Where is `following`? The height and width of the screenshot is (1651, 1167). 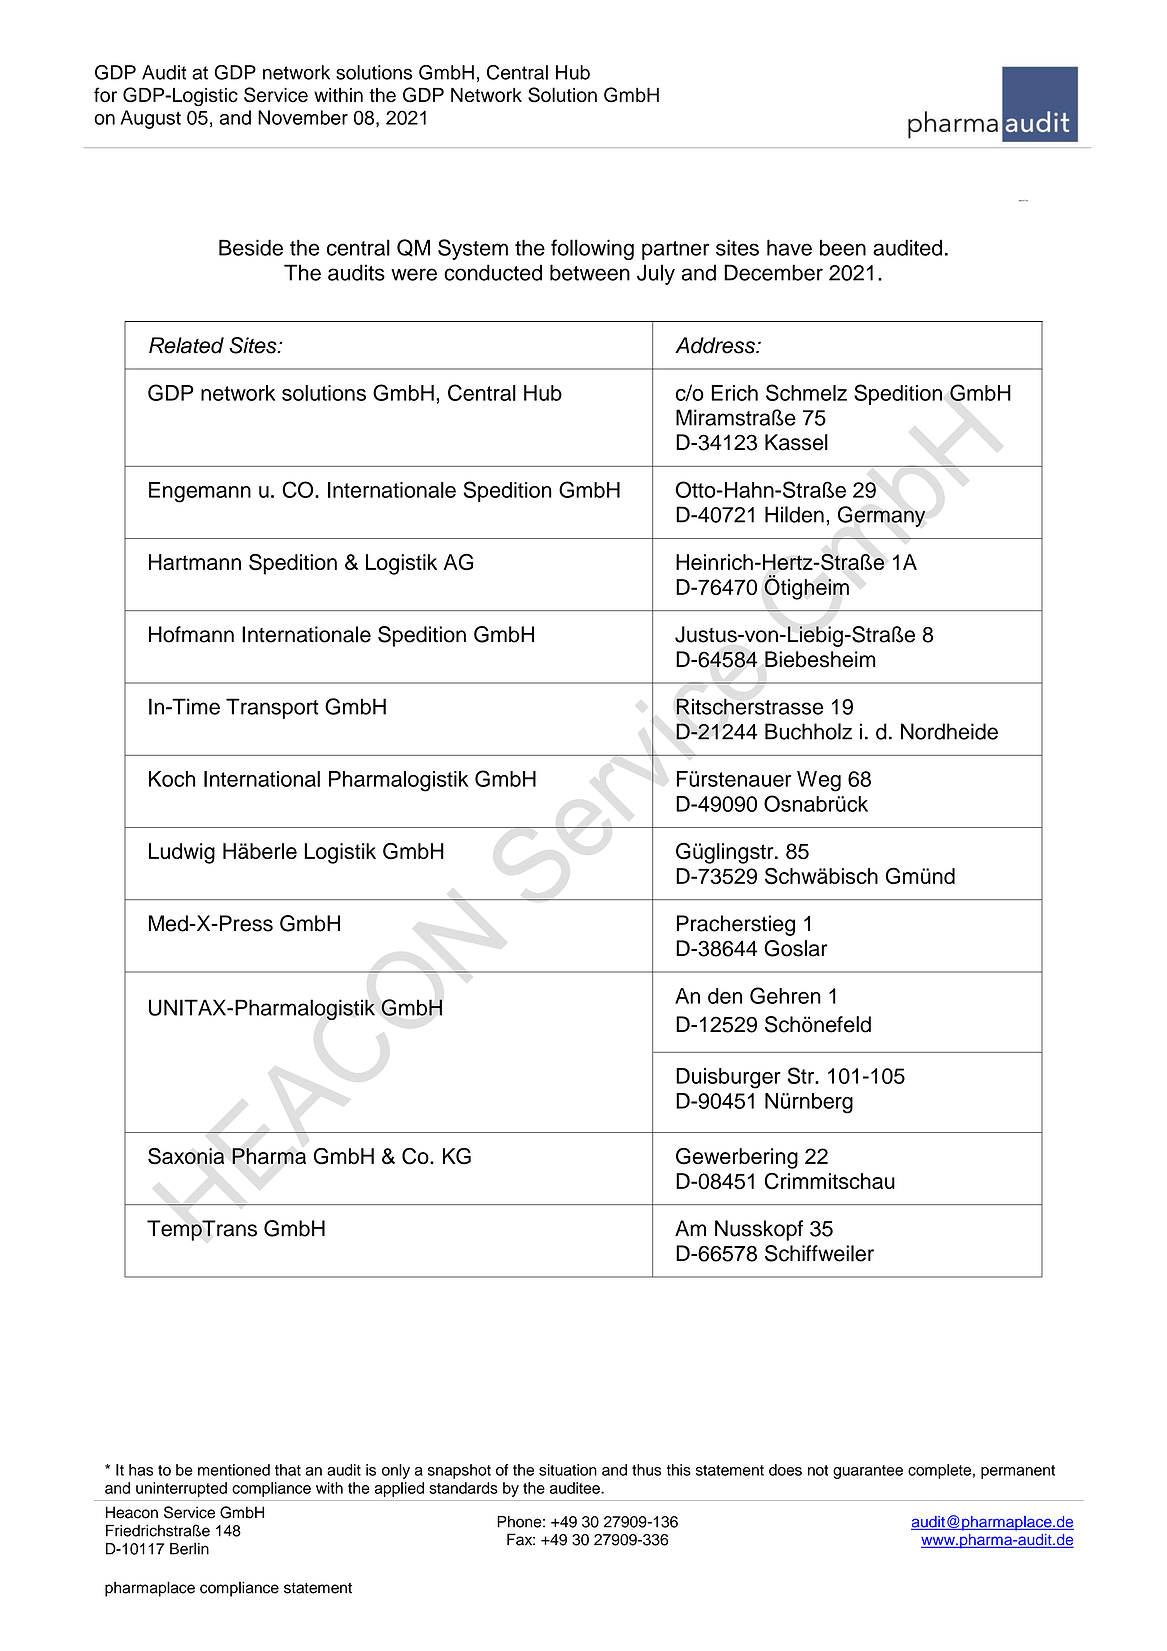
following is located at coordinates (592, 249).
